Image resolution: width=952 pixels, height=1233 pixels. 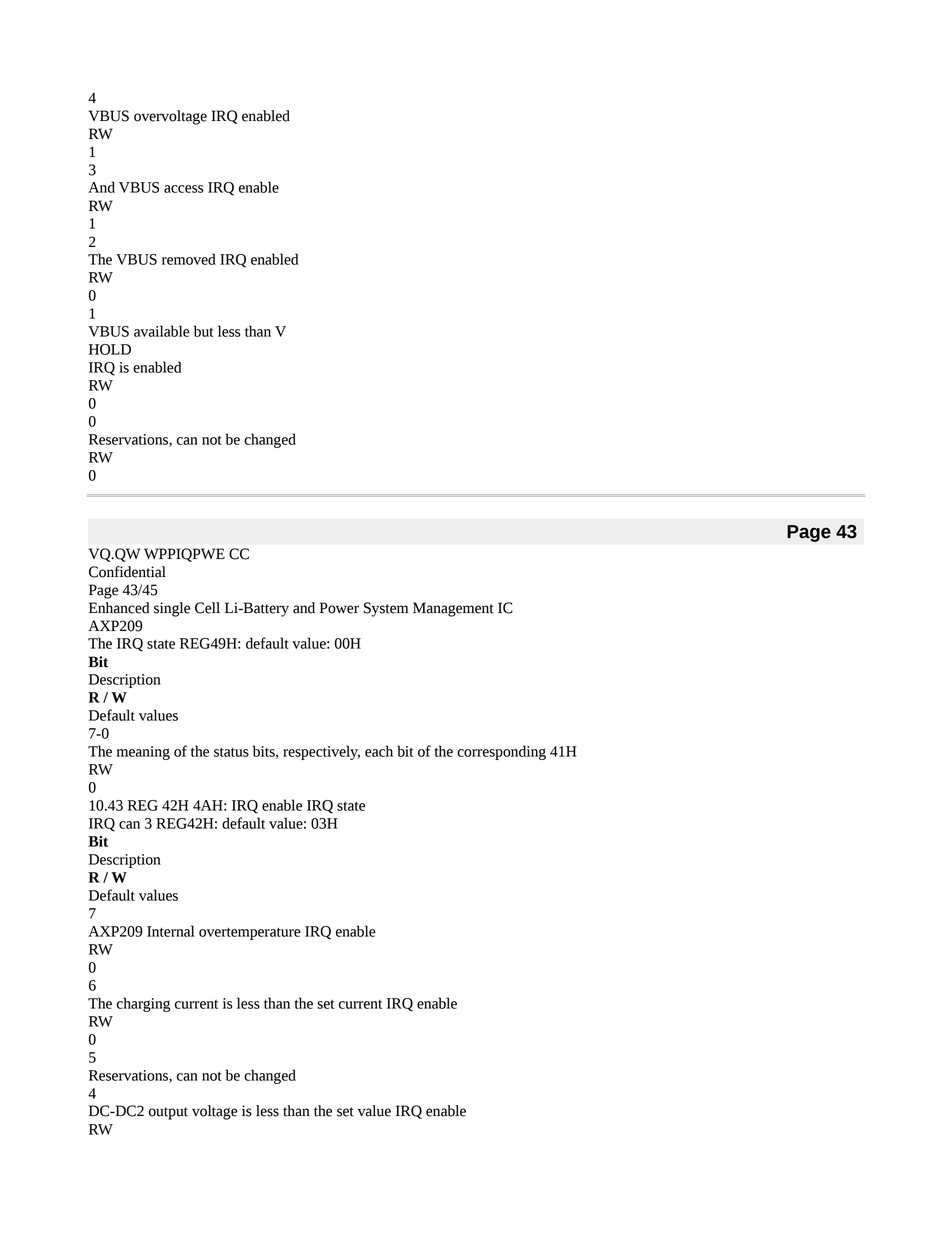 What do you see at coordinates (379, 751) in the screenshot?
I see `each` at bounding box center [379, 751].
